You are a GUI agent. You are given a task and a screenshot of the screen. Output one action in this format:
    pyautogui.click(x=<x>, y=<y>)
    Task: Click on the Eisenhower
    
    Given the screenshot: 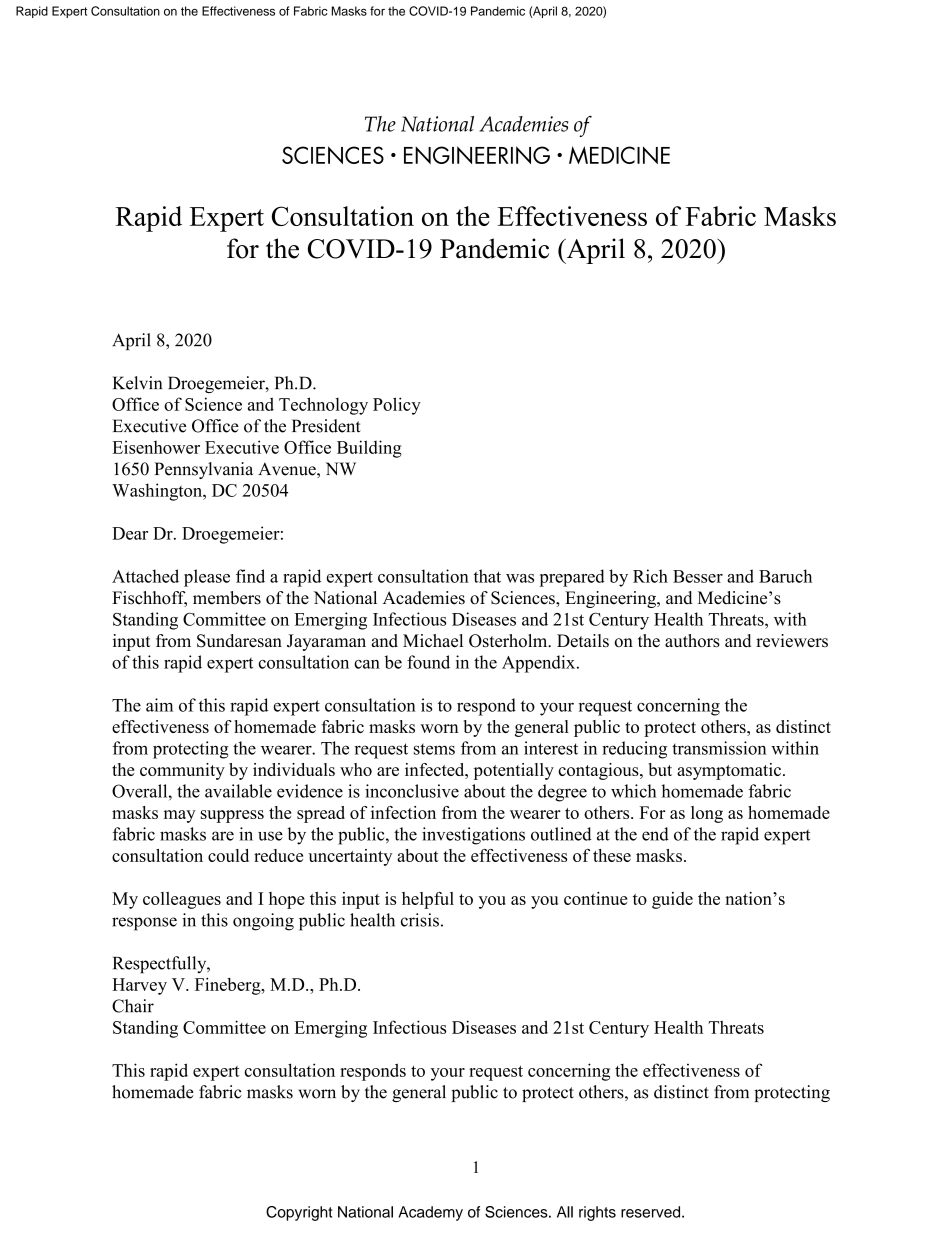 What is the action you would take?
    pyautogui.click(x=156, y=447)
